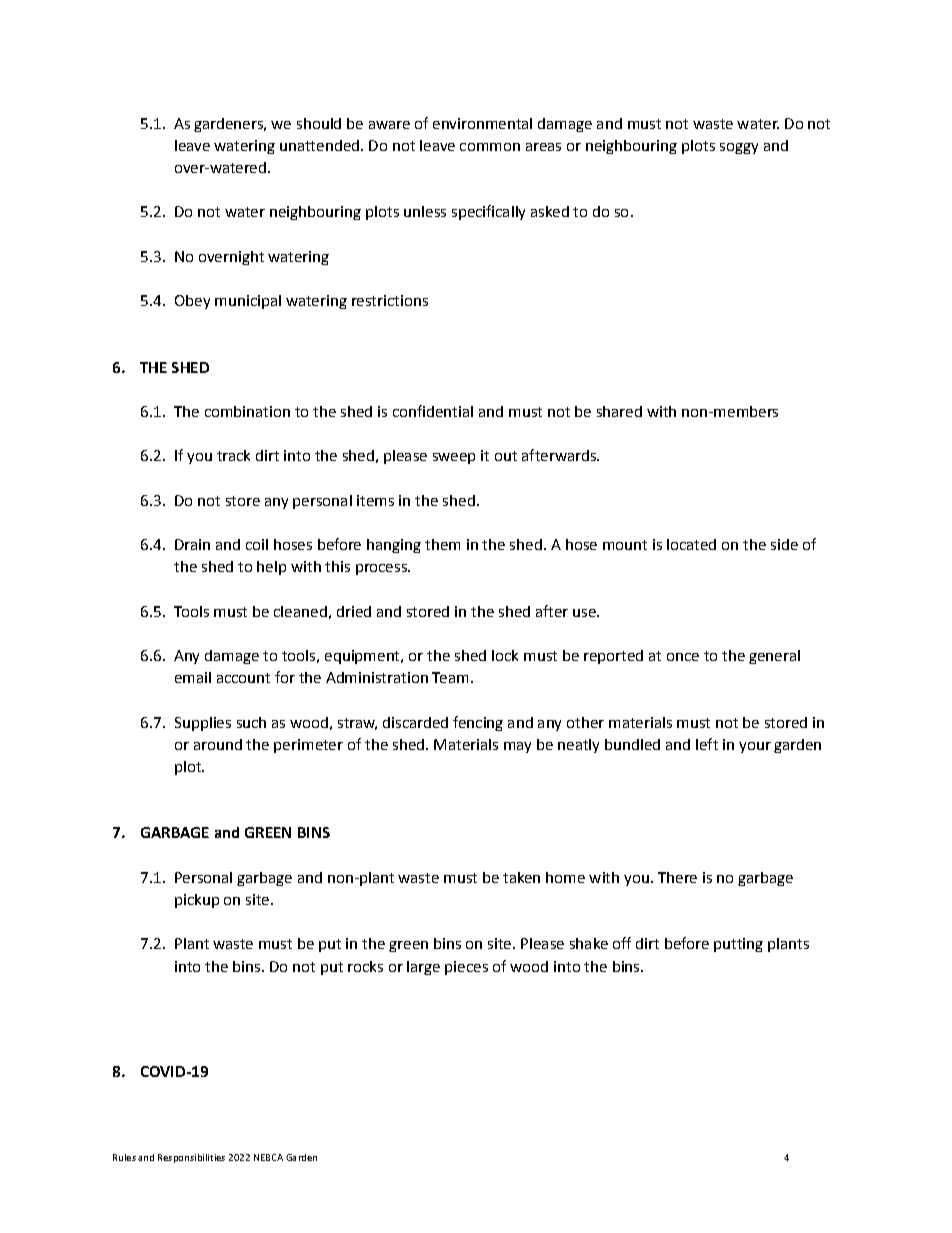  Describe the element at coordinates (191, 1158) in the screenshot. I see `Responsibilities` at that location.
